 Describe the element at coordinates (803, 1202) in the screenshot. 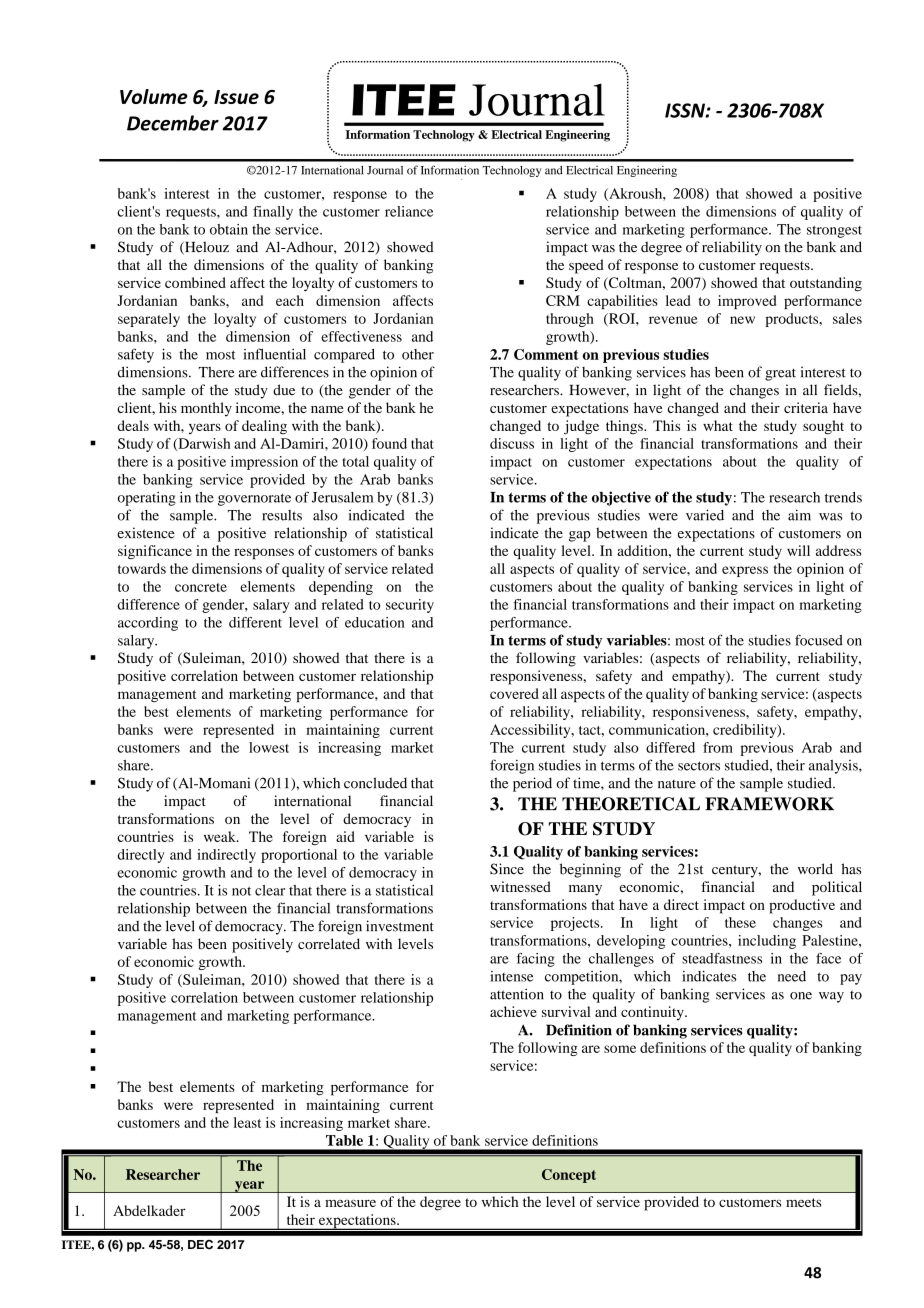

I see `meets` at that location.
